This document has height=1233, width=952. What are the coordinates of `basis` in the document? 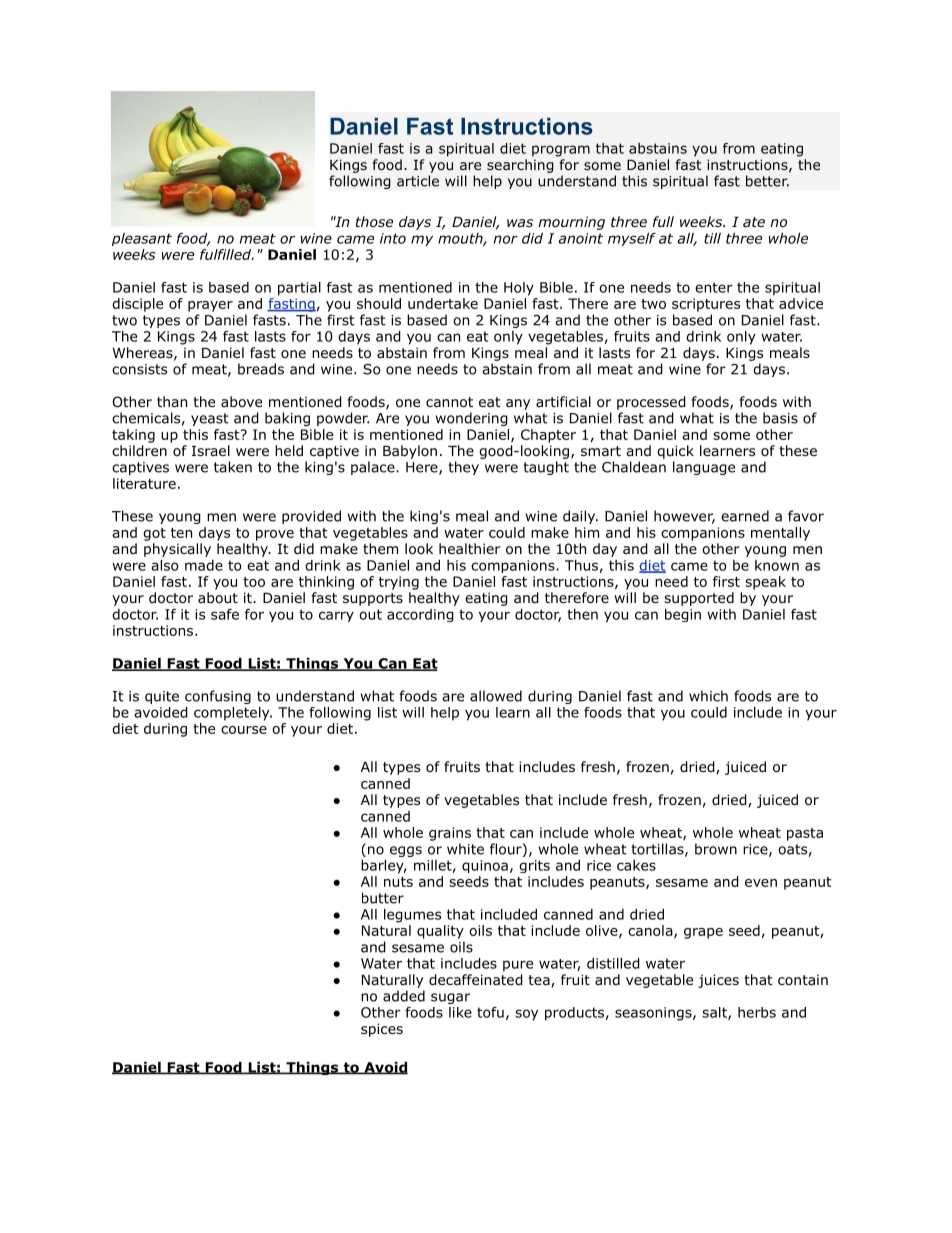 It's located at (780, 418).
